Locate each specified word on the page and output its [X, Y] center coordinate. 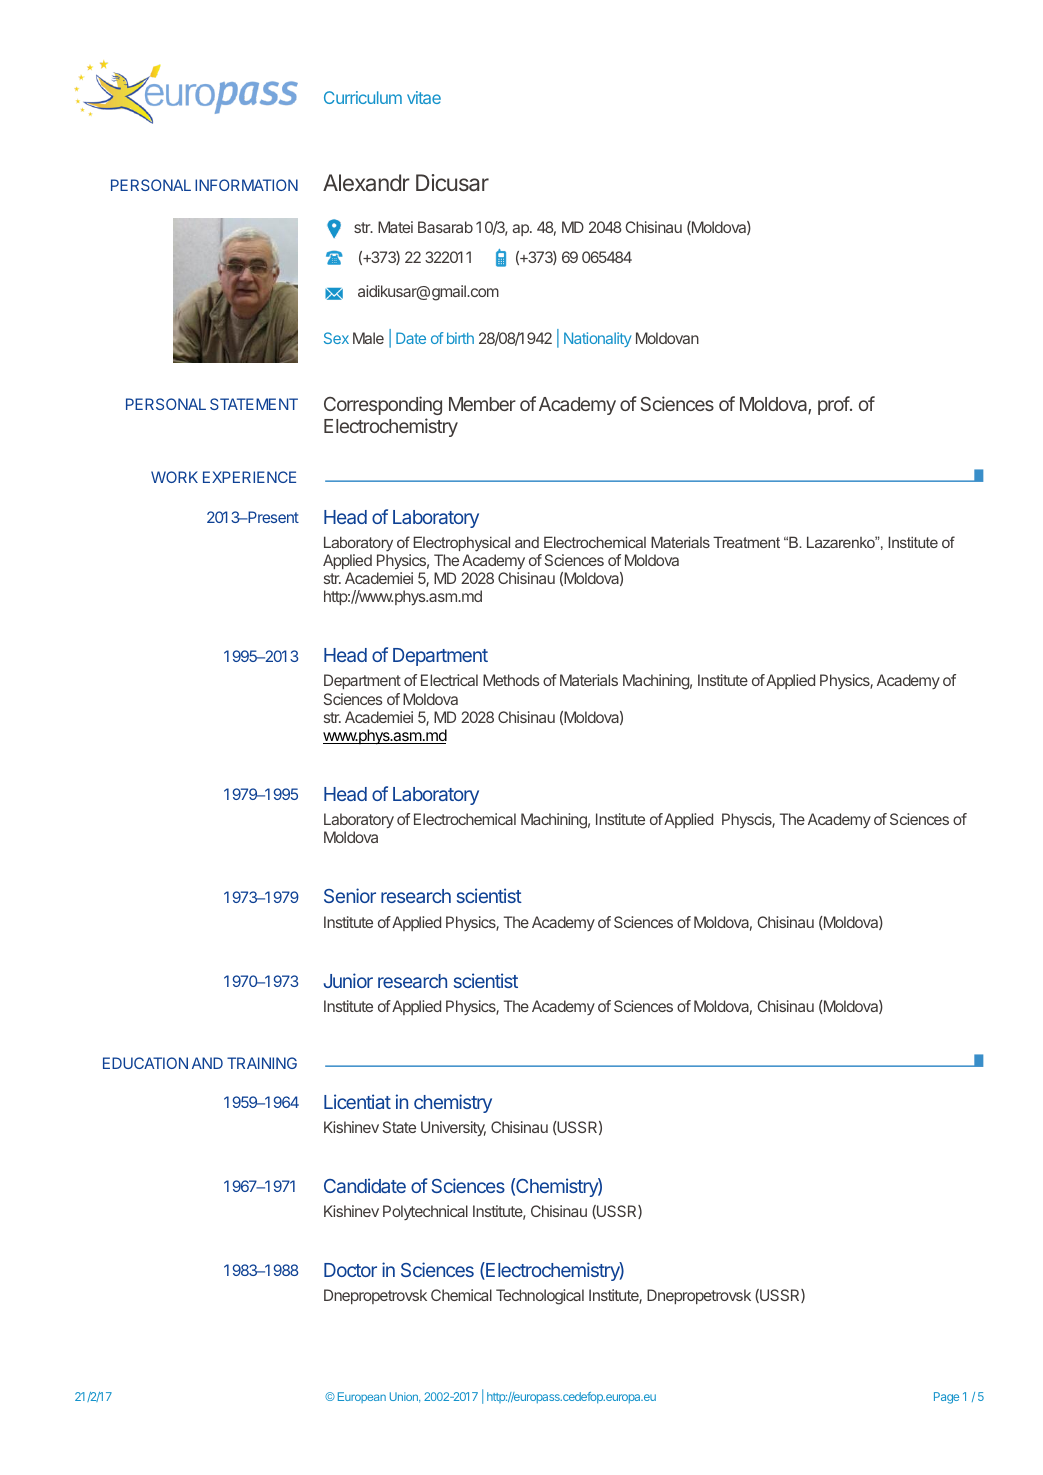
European [362, 1397]
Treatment [746, 542]
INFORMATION [246, 185]
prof [834, 405]
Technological [540, 1297]
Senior [350, 895]
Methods [511, 680]
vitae [424, 97]
